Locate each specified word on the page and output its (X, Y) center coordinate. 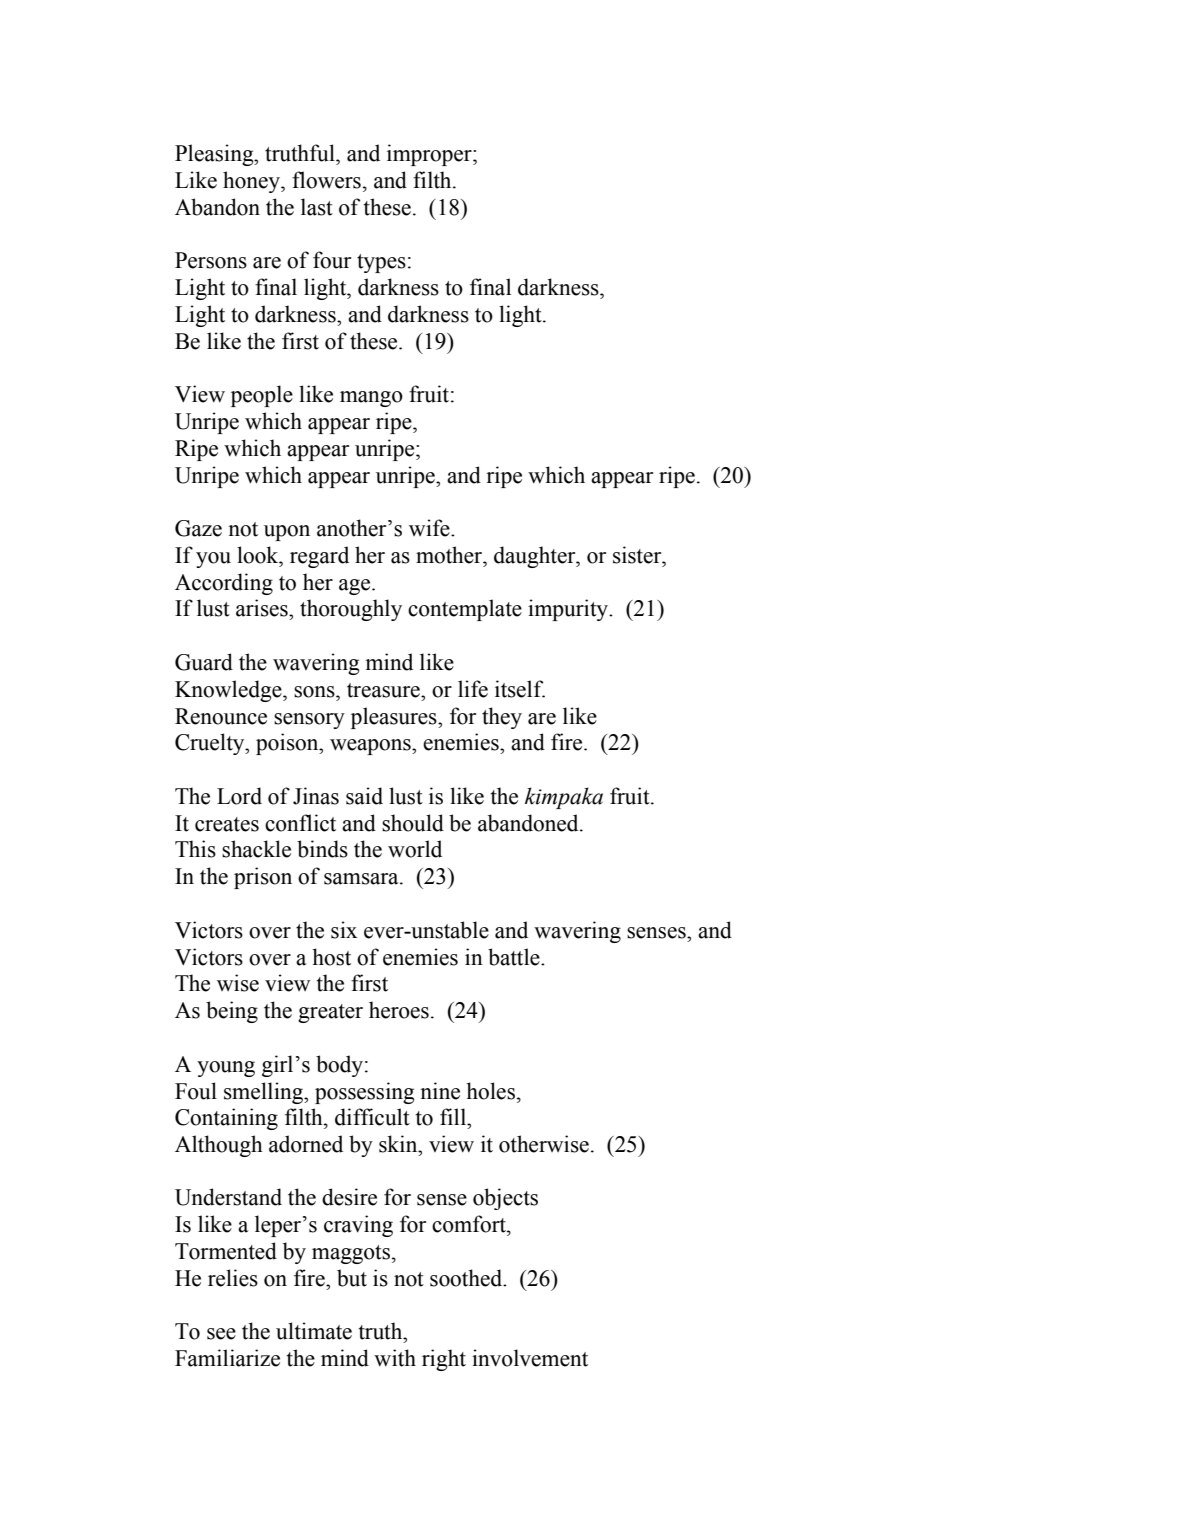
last (317, 207)
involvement (530, 1358)
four (332, 260)
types (381, 263)
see (221, 1334)
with (395, 1358)
